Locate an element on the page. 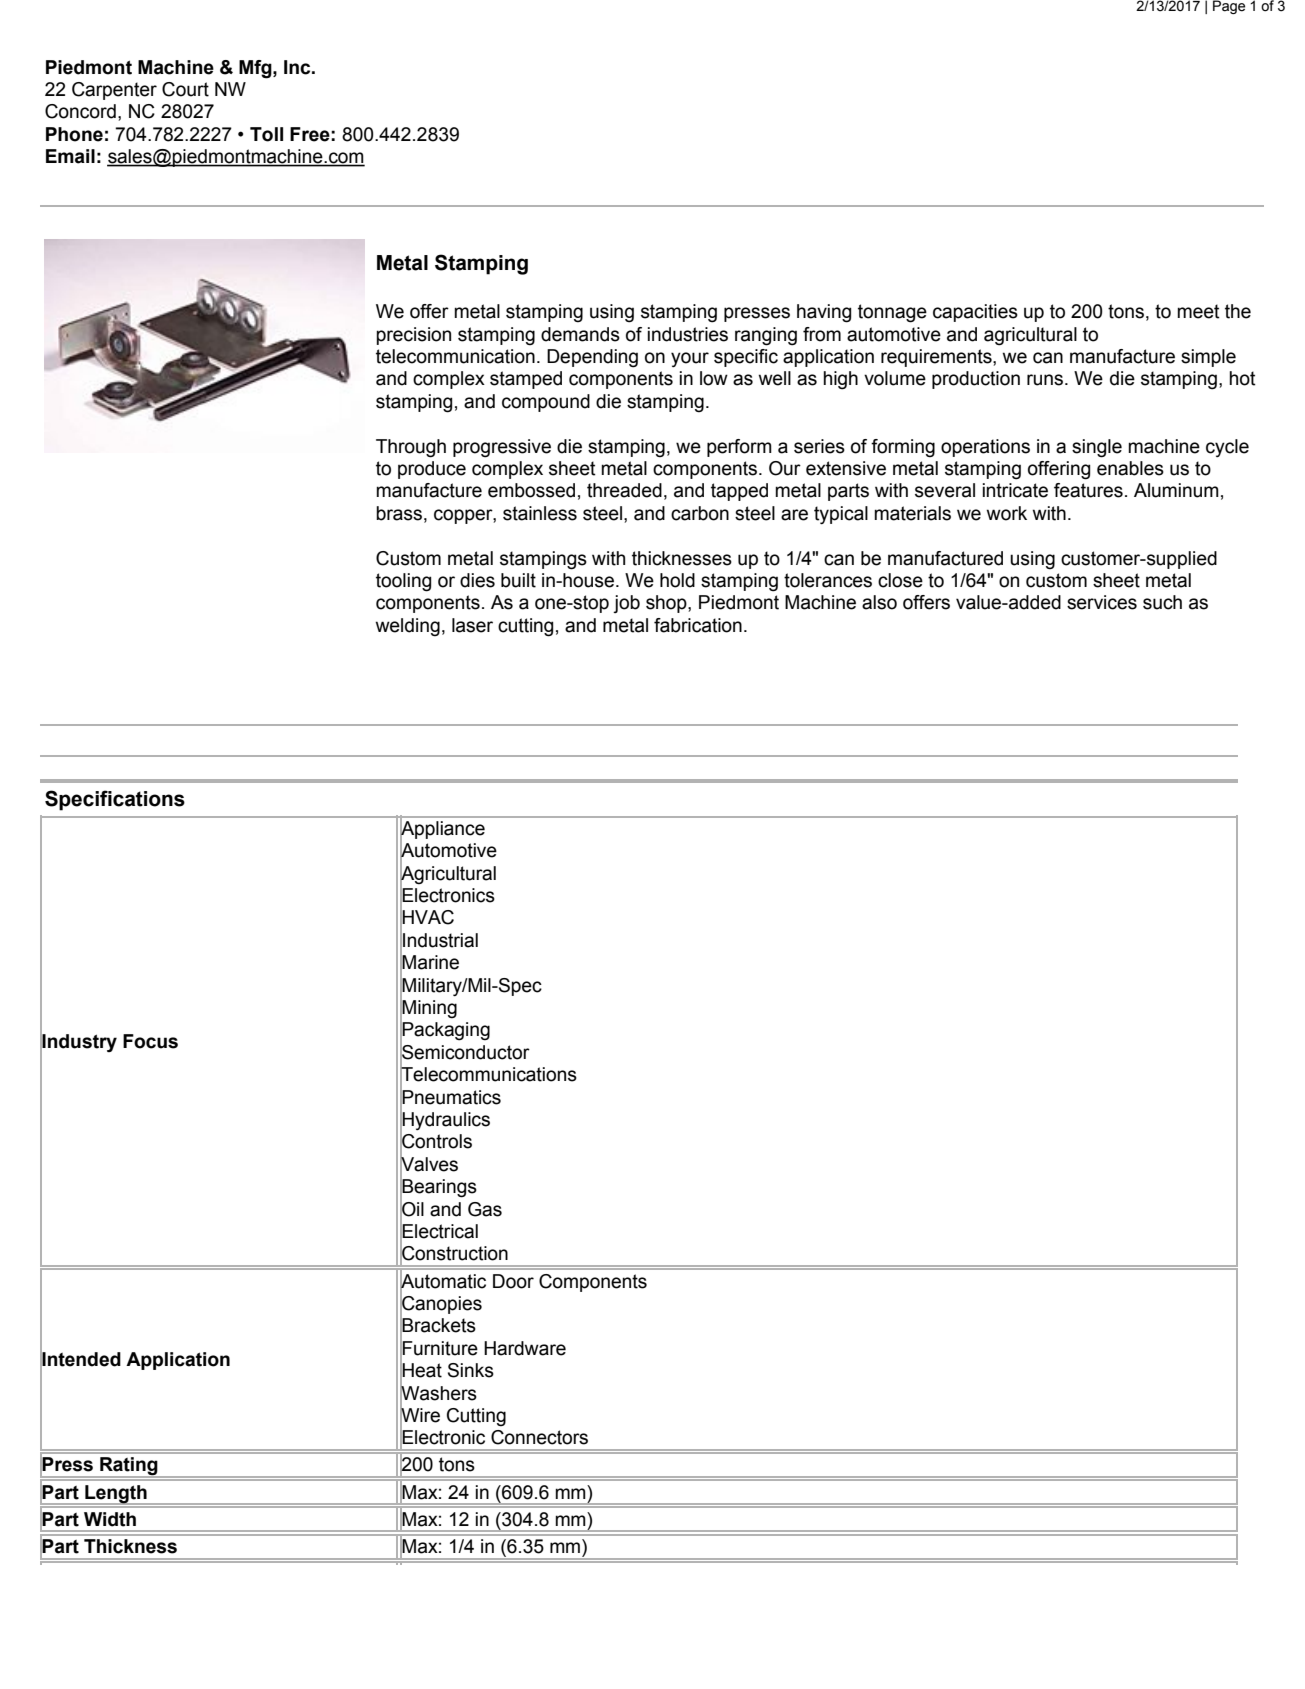 The width and height of the document is (1305, 1689). fabrication is located at coordinates (698, 625).
